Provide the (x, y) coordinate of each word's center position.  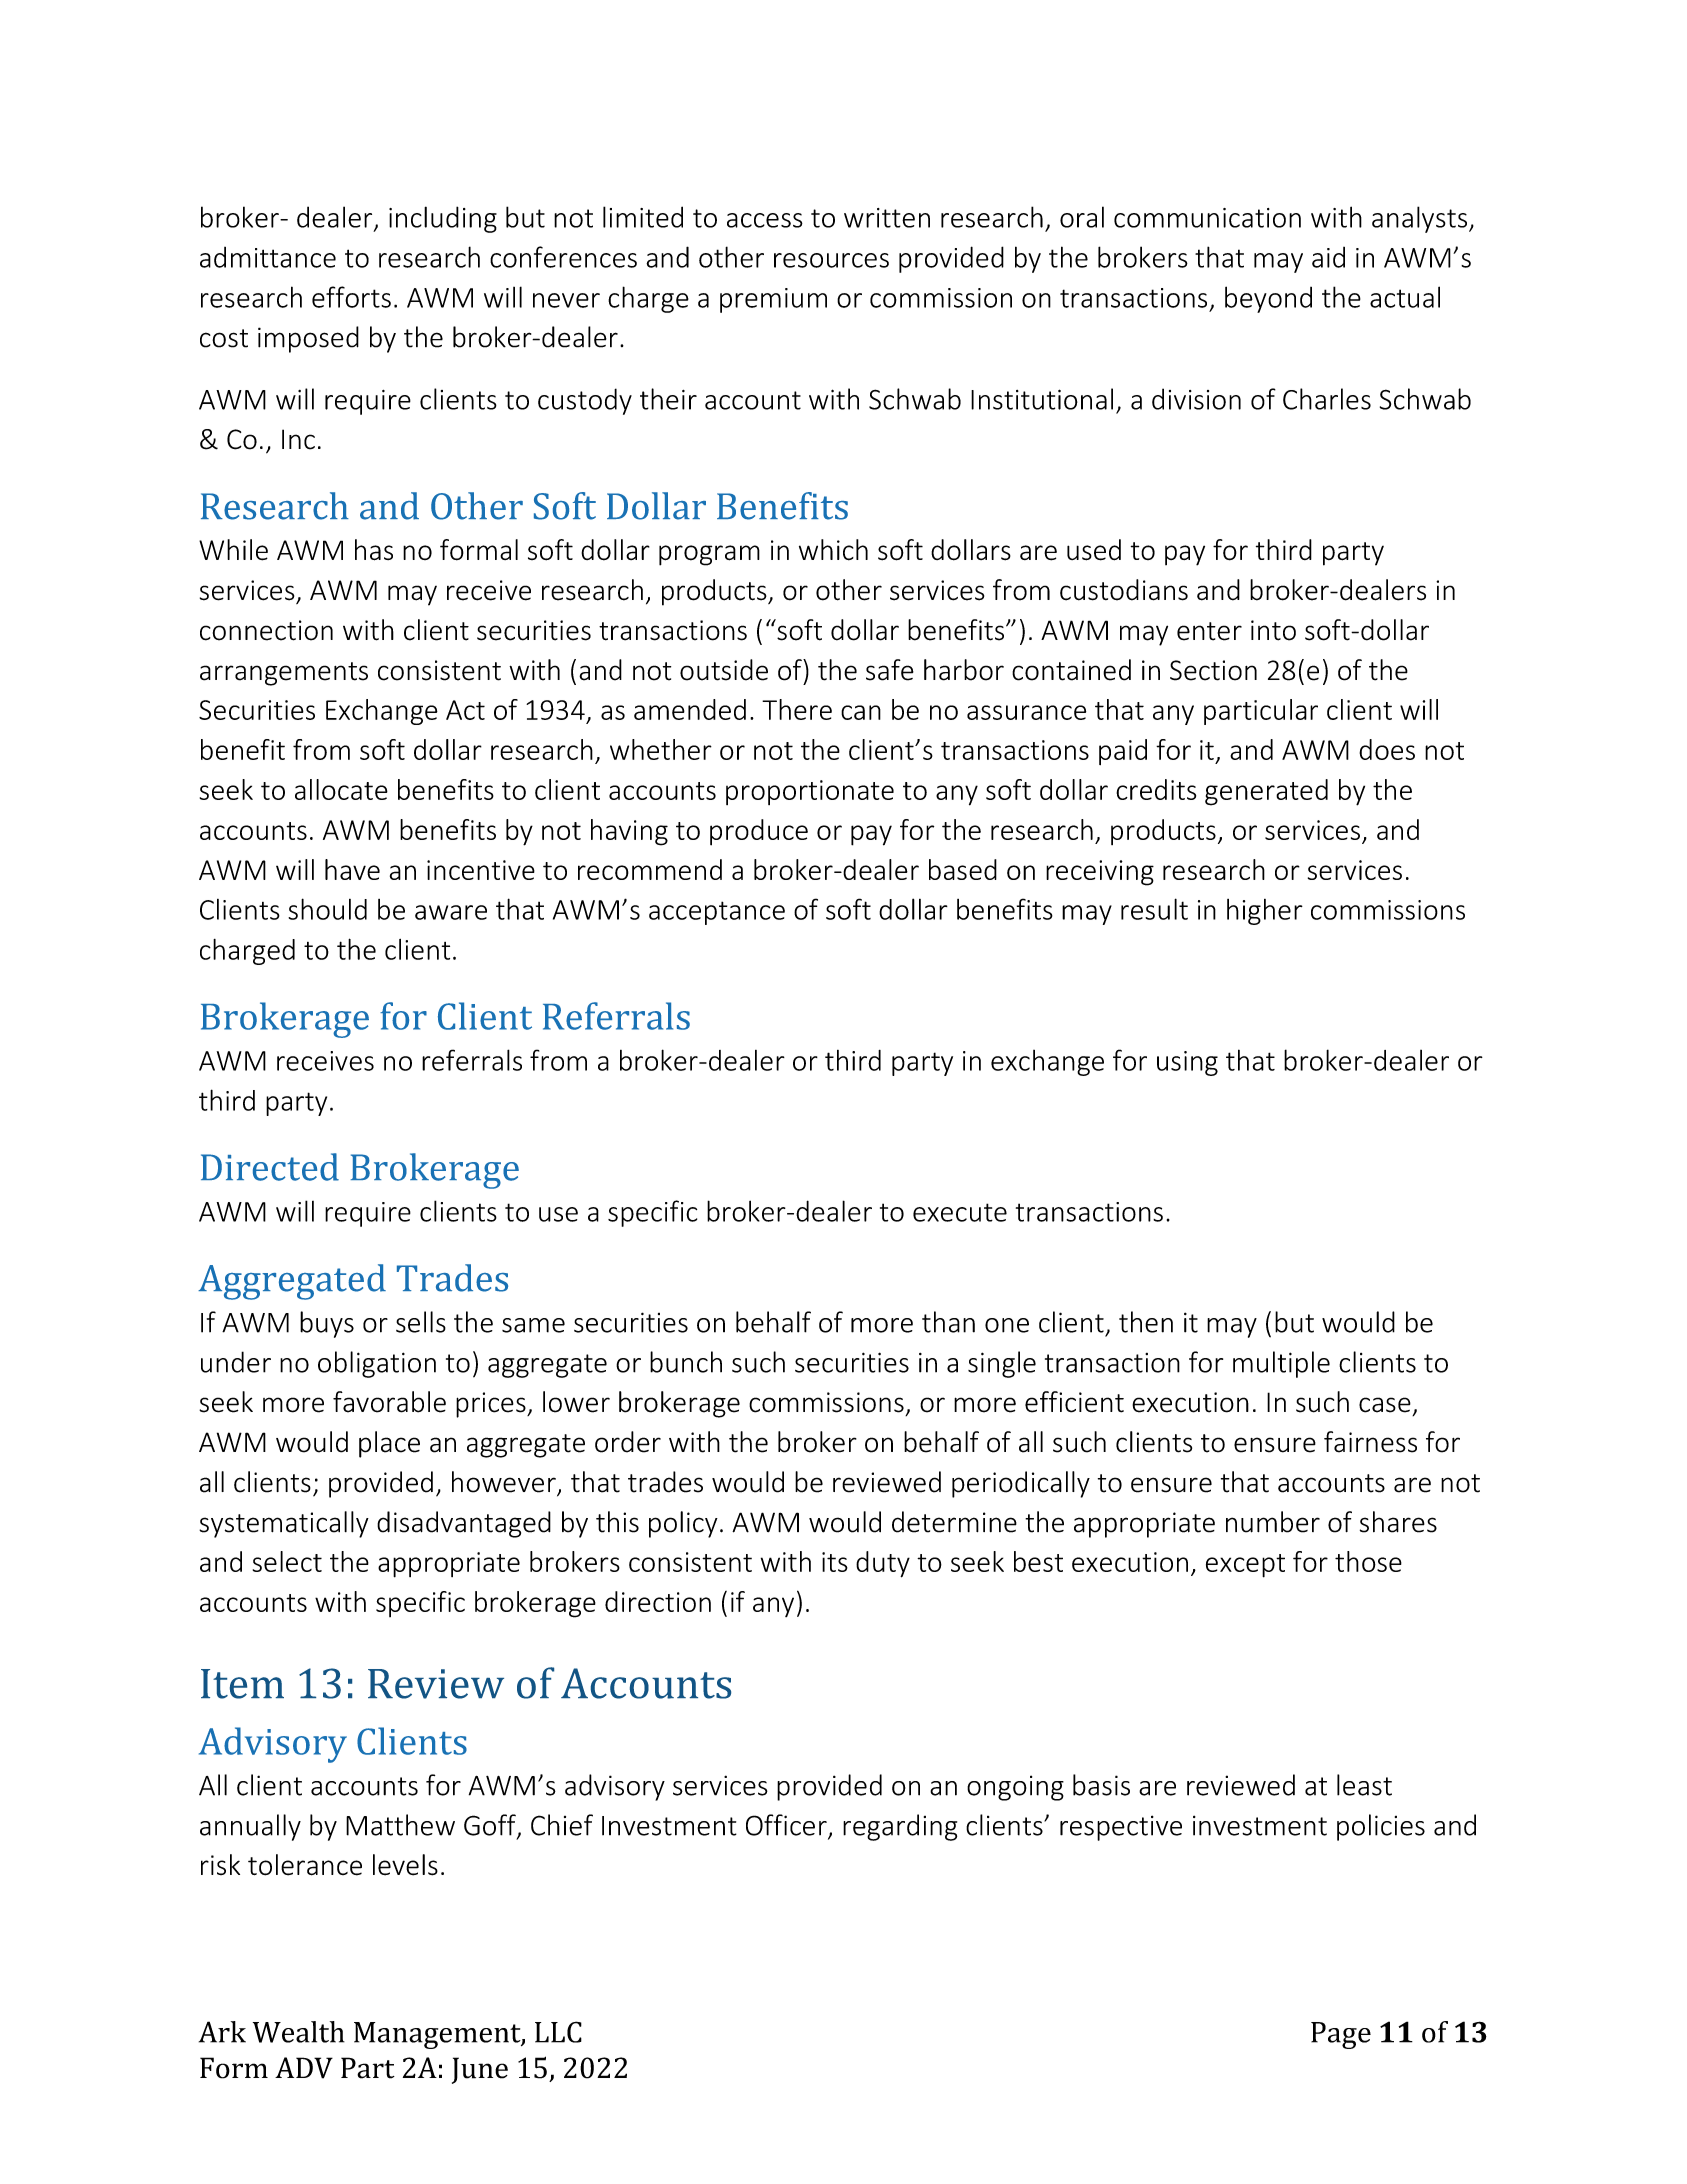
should (327, 909)
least (1364, 1785)
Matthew (400, 1825)
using (1187, 1063)
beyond (1268, 299)
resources (831, 260)
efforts (351, 297)
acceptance (717, 913)
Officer (787, 1826)
